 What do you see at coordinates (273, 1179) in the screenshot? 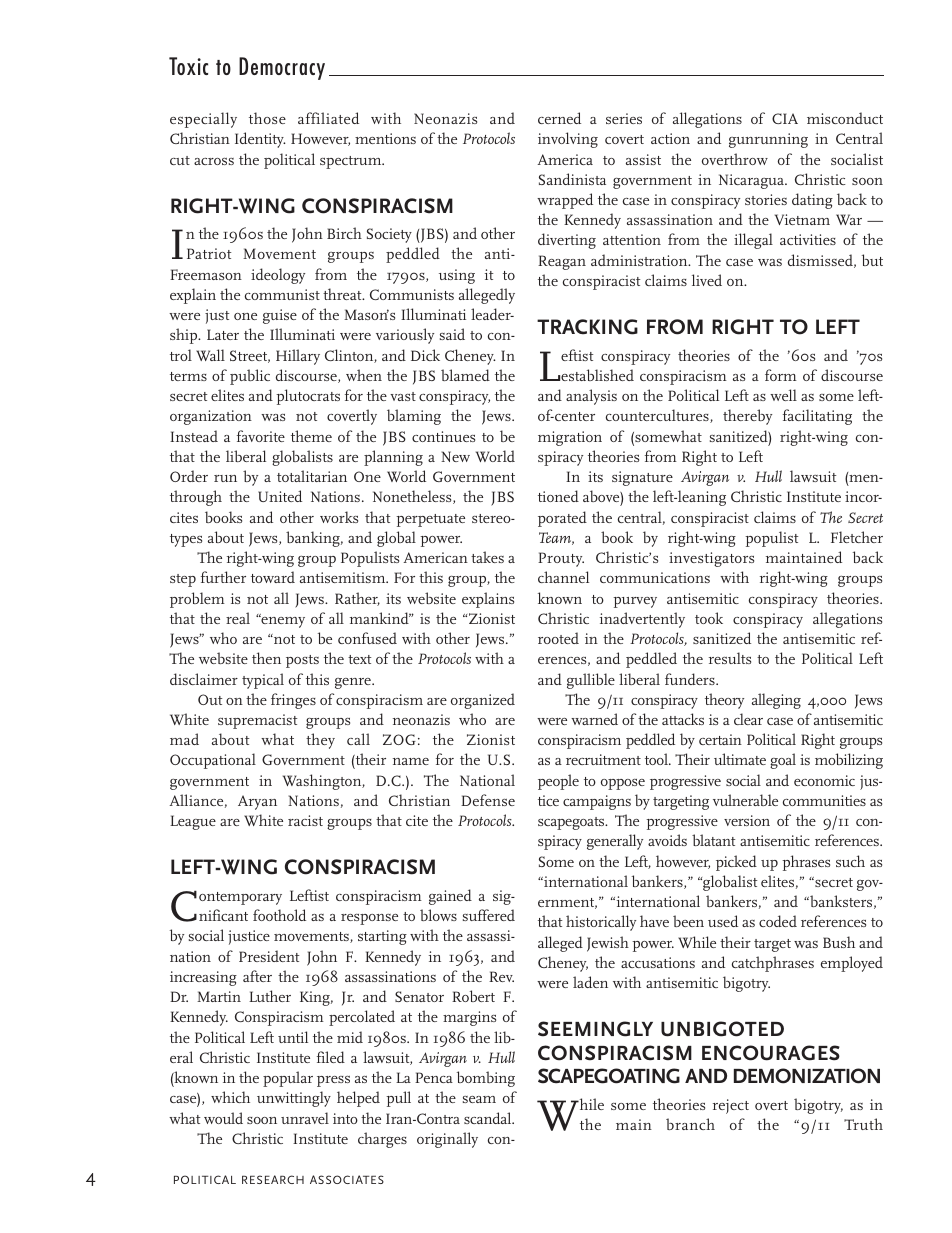
I see `RESEARCH` at bounding box center [273, 1179].
